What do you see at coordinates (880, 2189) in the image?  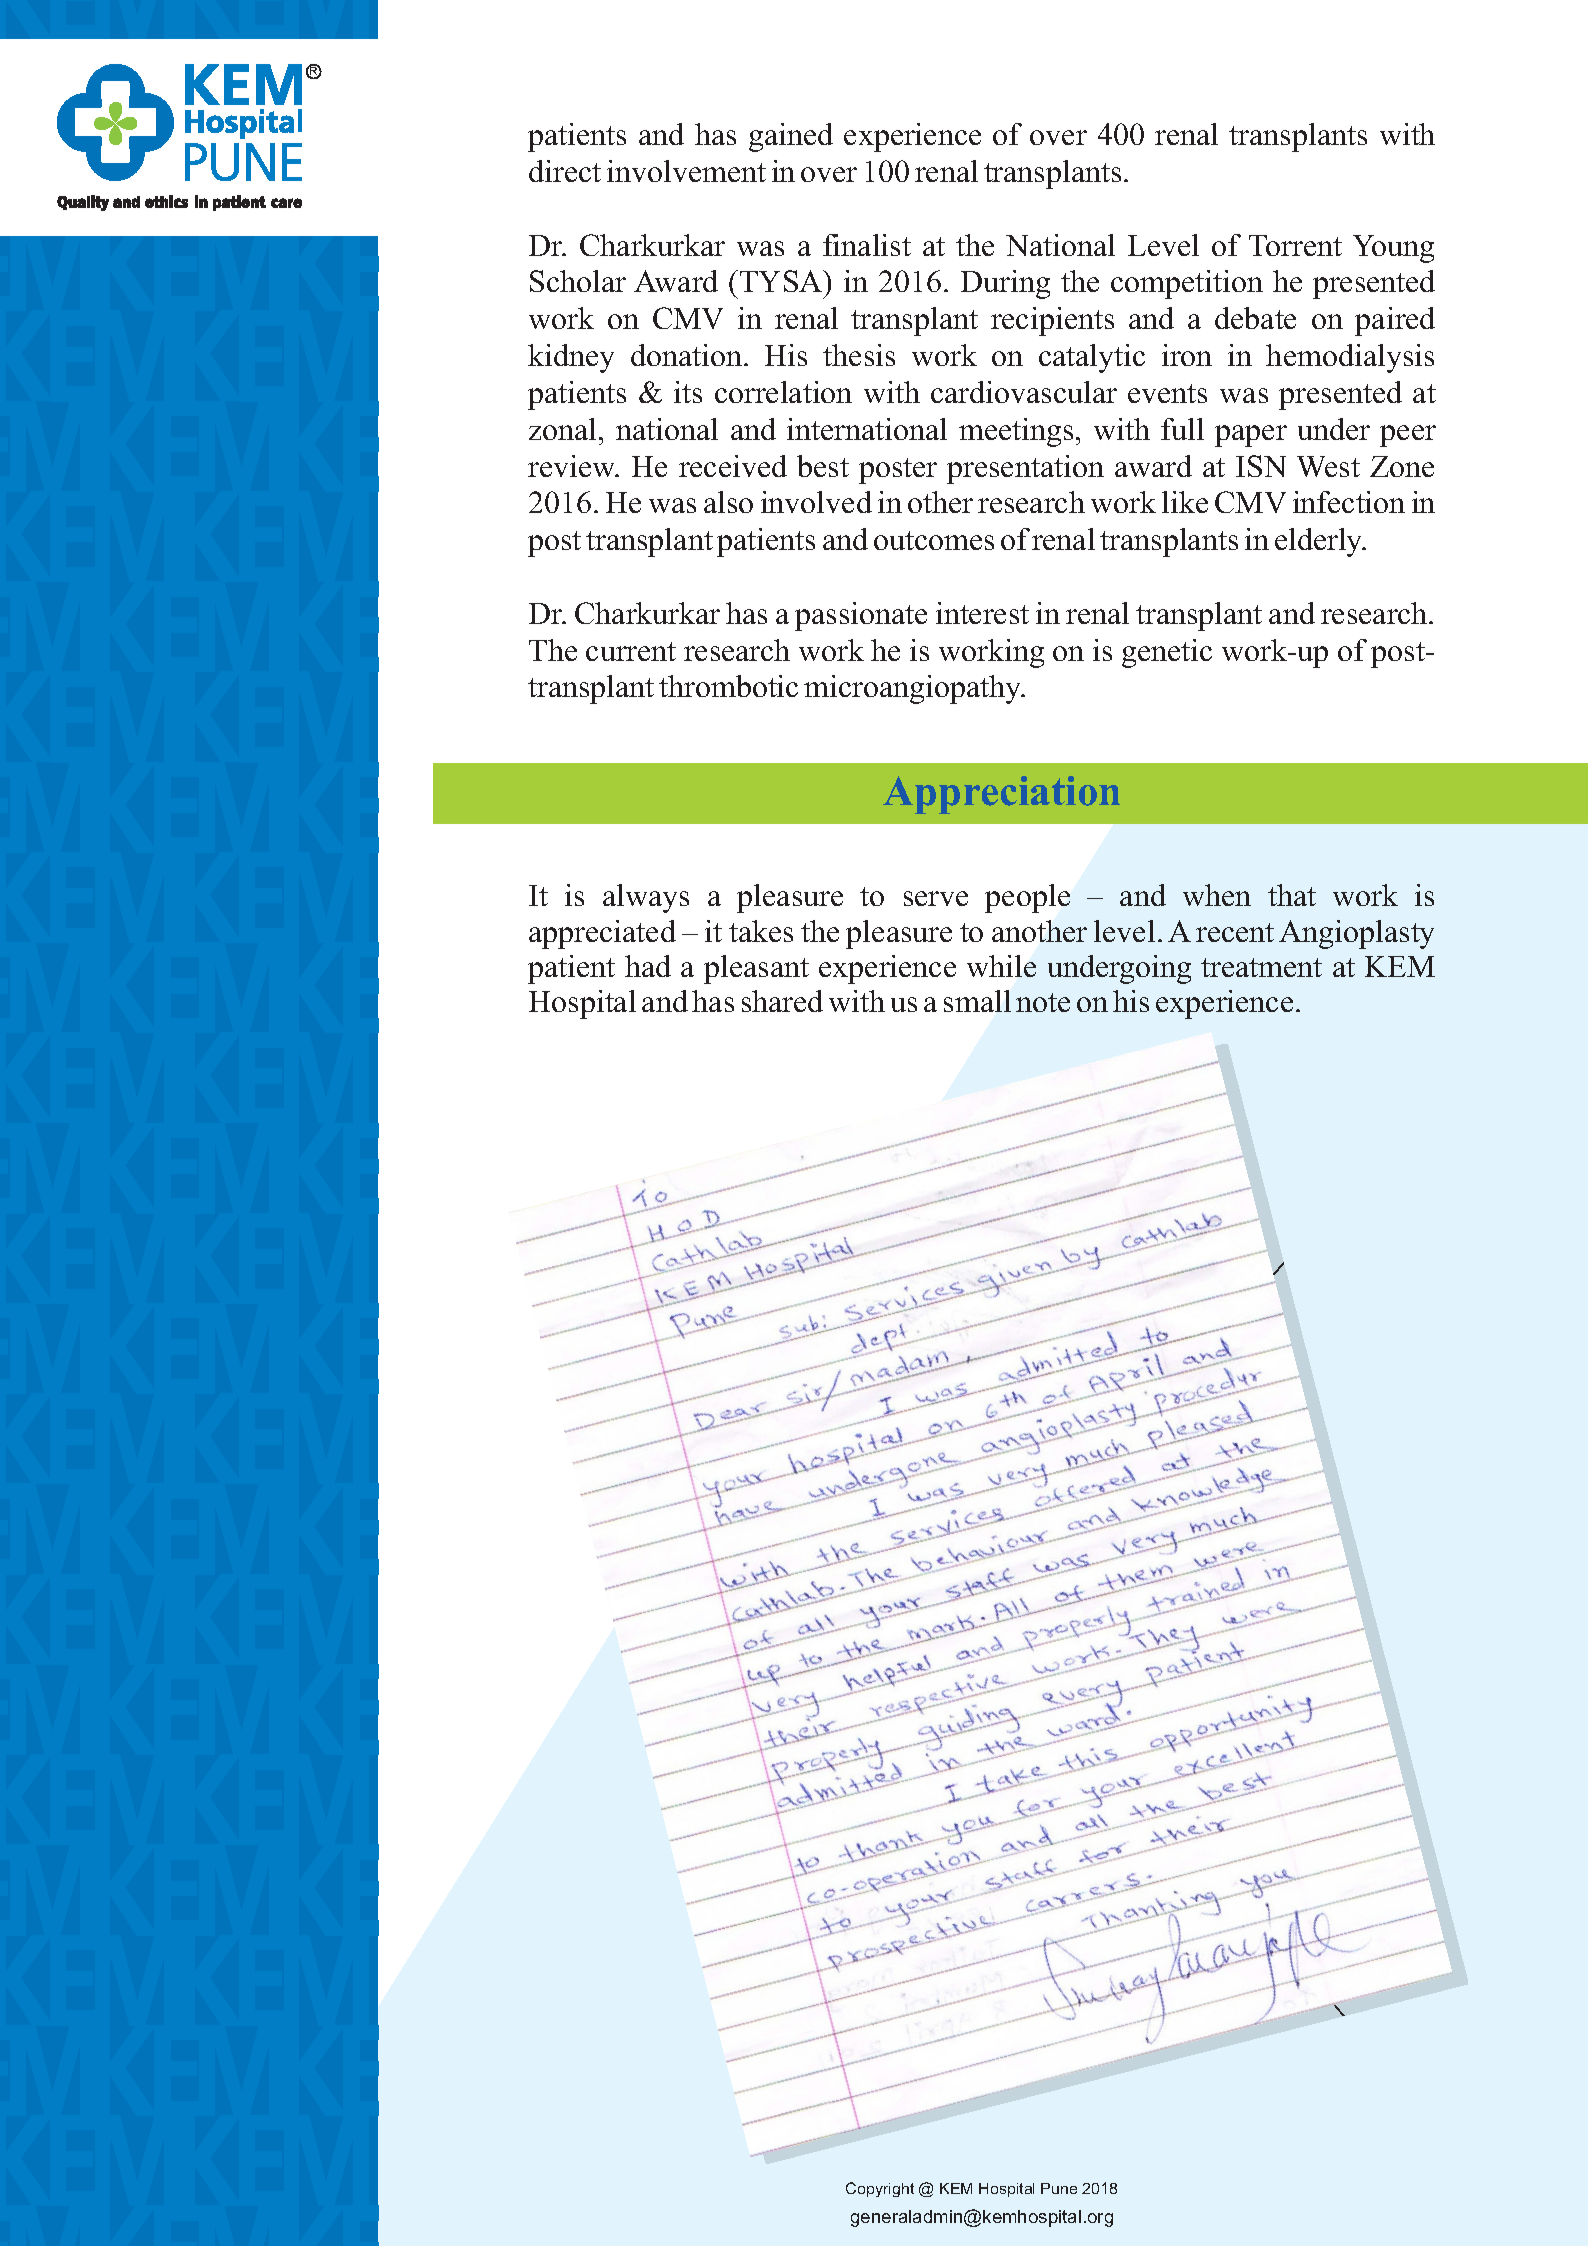 I see `Copyright` at bounding box center [880, 2189].
